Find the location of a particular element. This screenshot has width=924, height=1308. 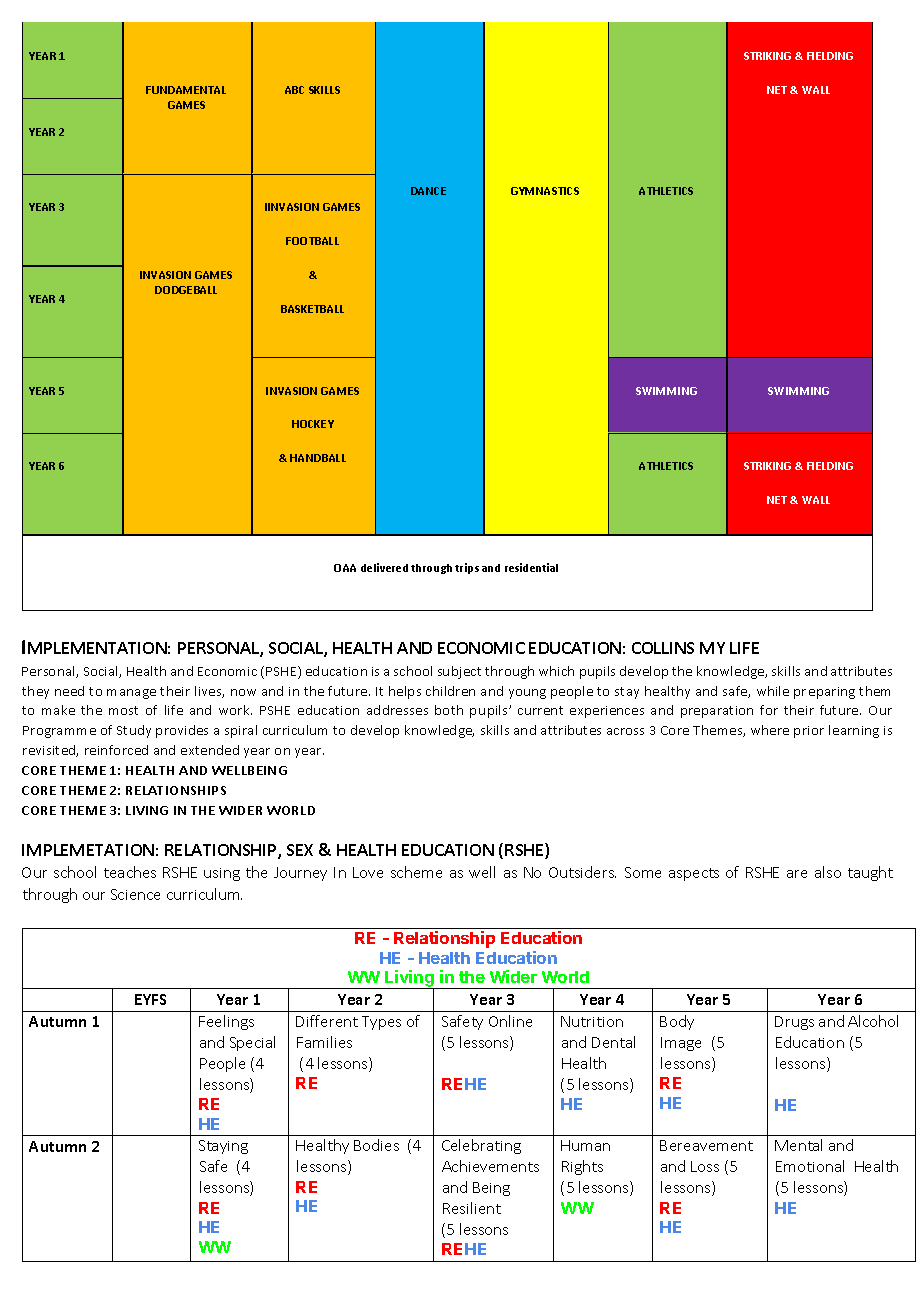

DANCE is located at coordinates (428, 191).
